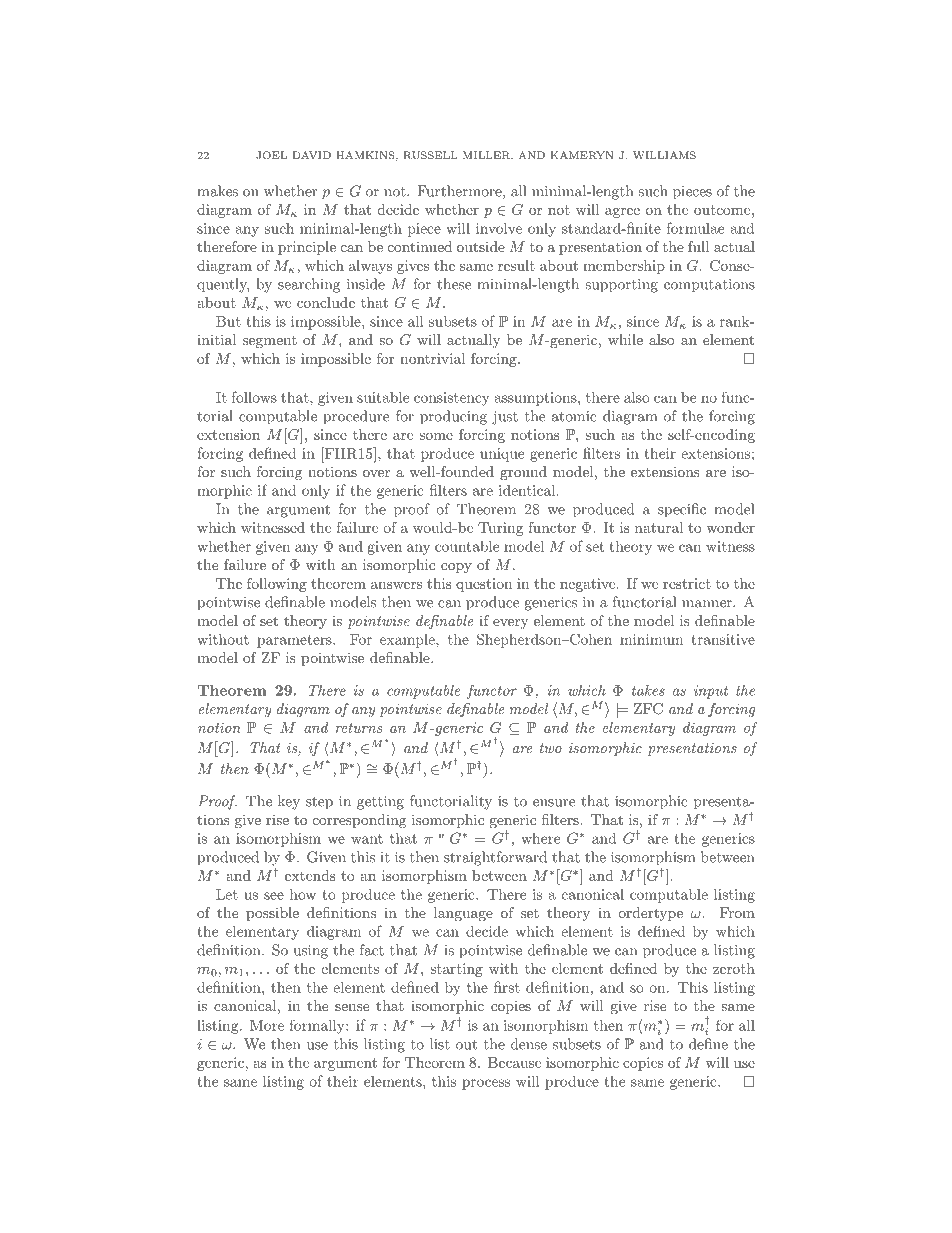 The image size is (952, 1233). What do you see at coordinates (254, 397) in the screenshot?
I see `follows` at bounding box center [254, 397].
